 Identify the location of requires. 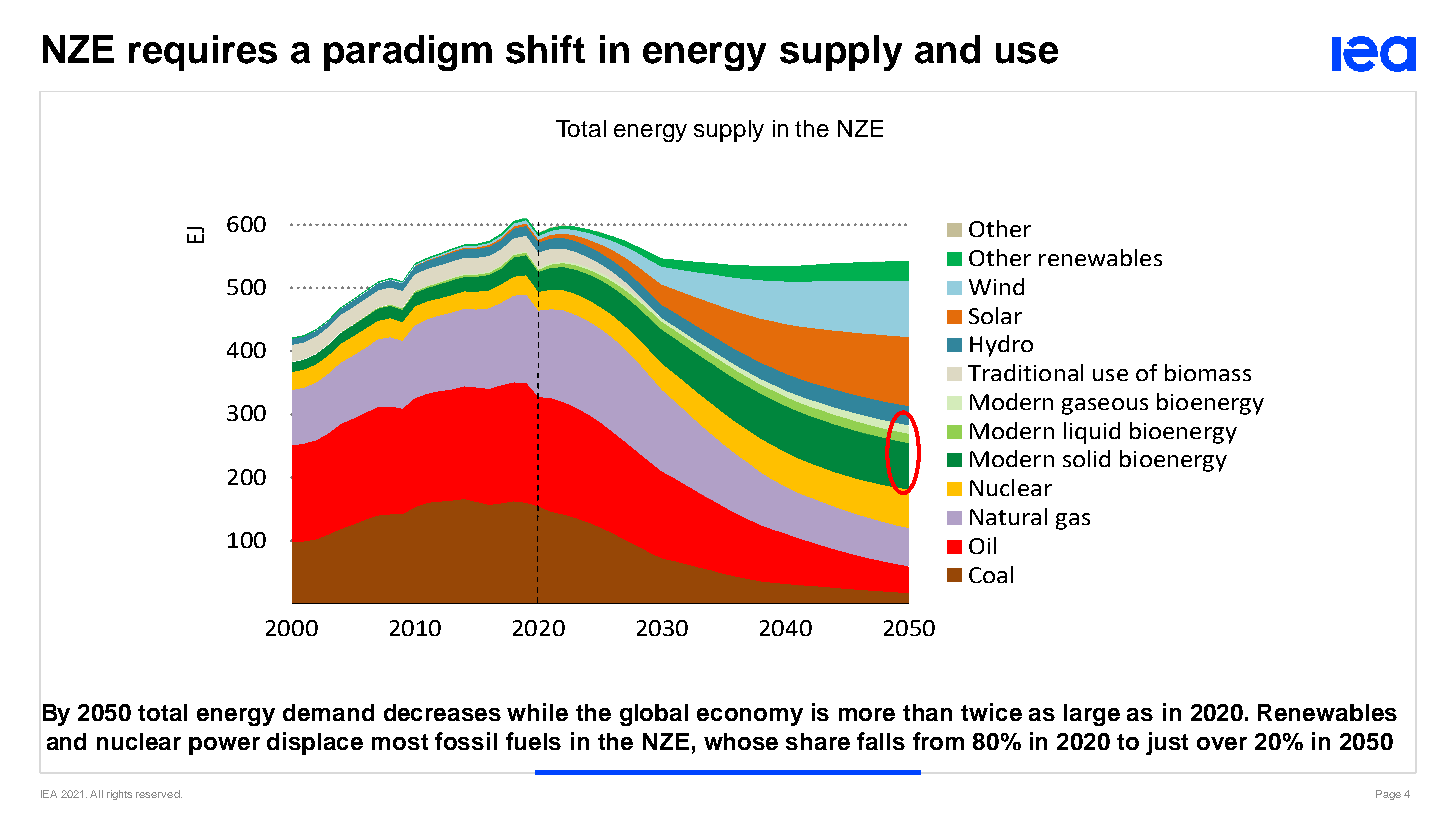
(203, 53).
